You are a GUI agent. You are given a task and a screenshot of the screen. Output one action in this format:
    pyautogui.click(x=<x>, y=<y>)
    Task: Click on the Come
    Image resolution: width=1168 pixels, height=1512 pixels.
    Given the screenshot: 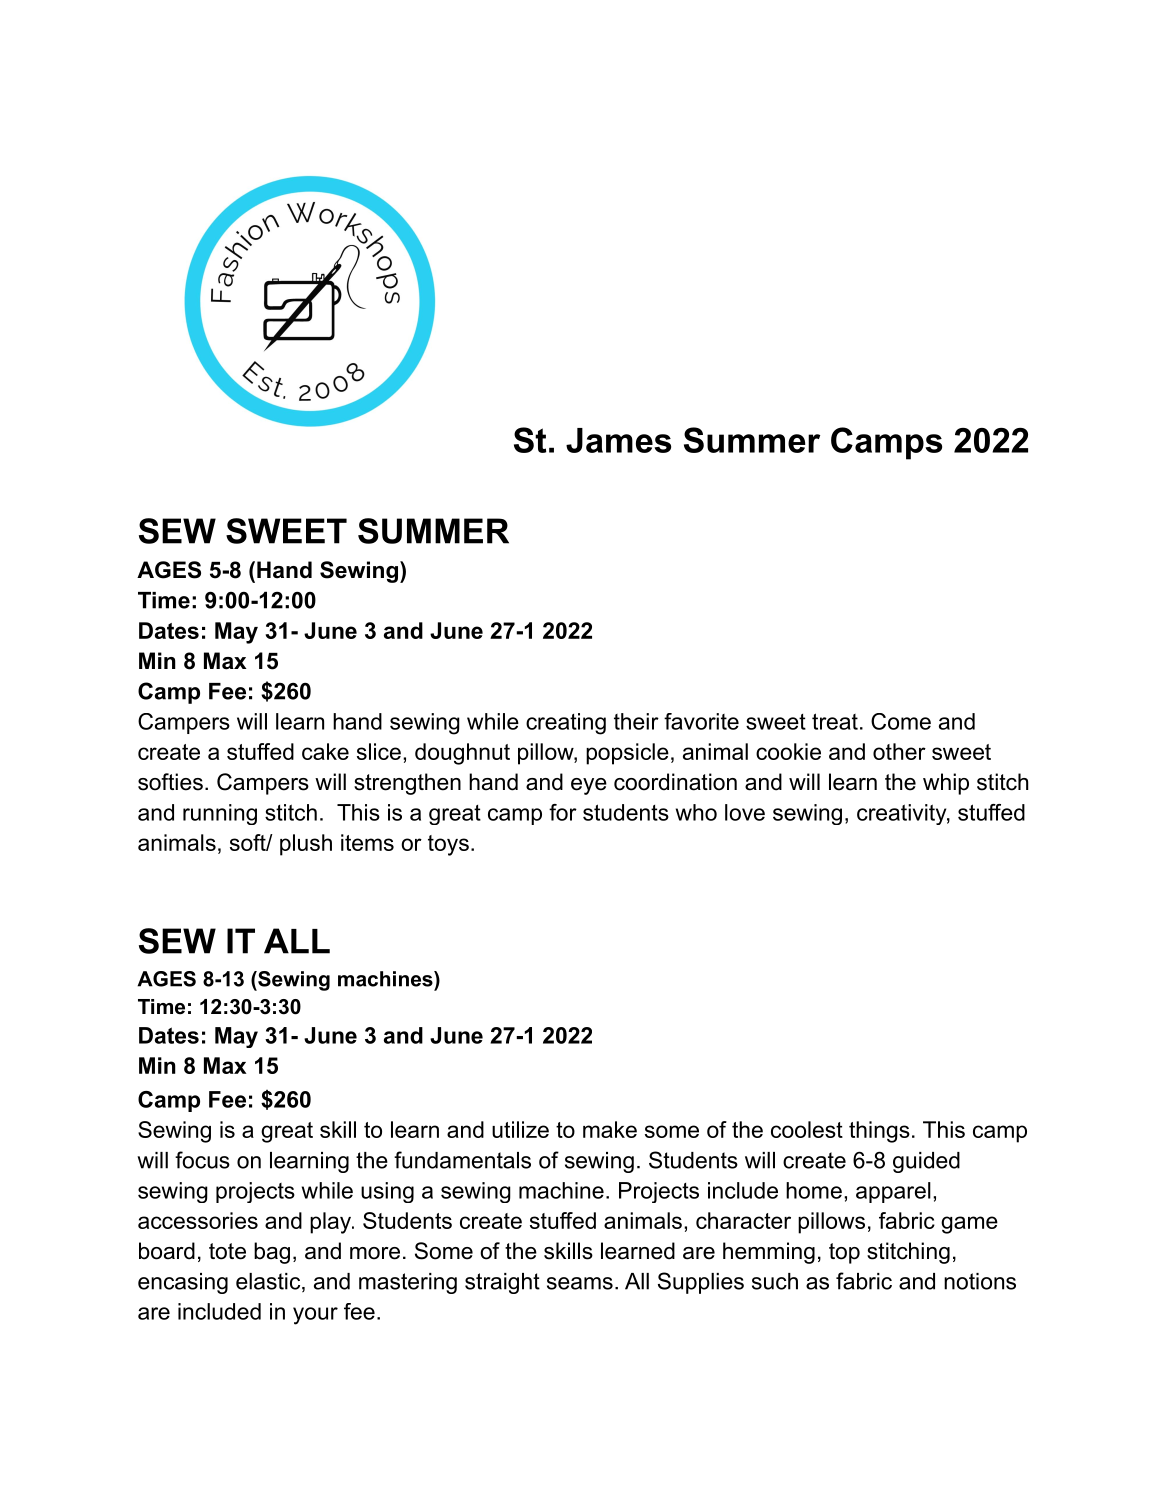 What is the action you would take?
    pyautogui.click(x=901, y=721)
